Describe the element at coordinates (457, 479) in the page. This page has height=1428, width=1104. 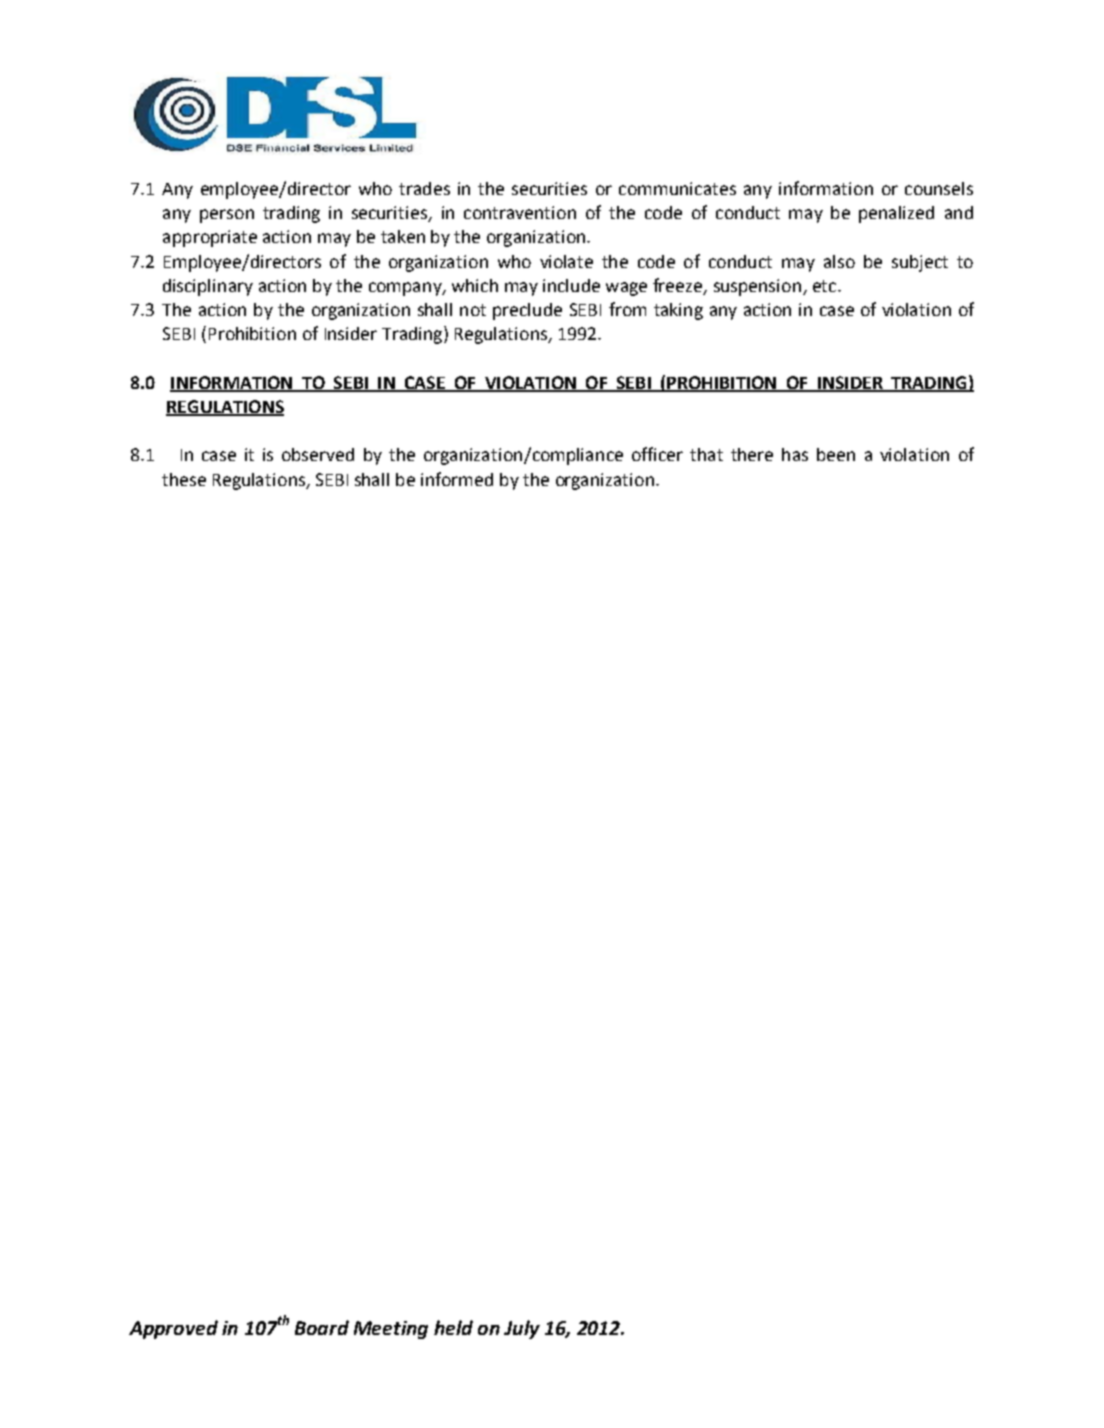
I see `informed` at that location.
